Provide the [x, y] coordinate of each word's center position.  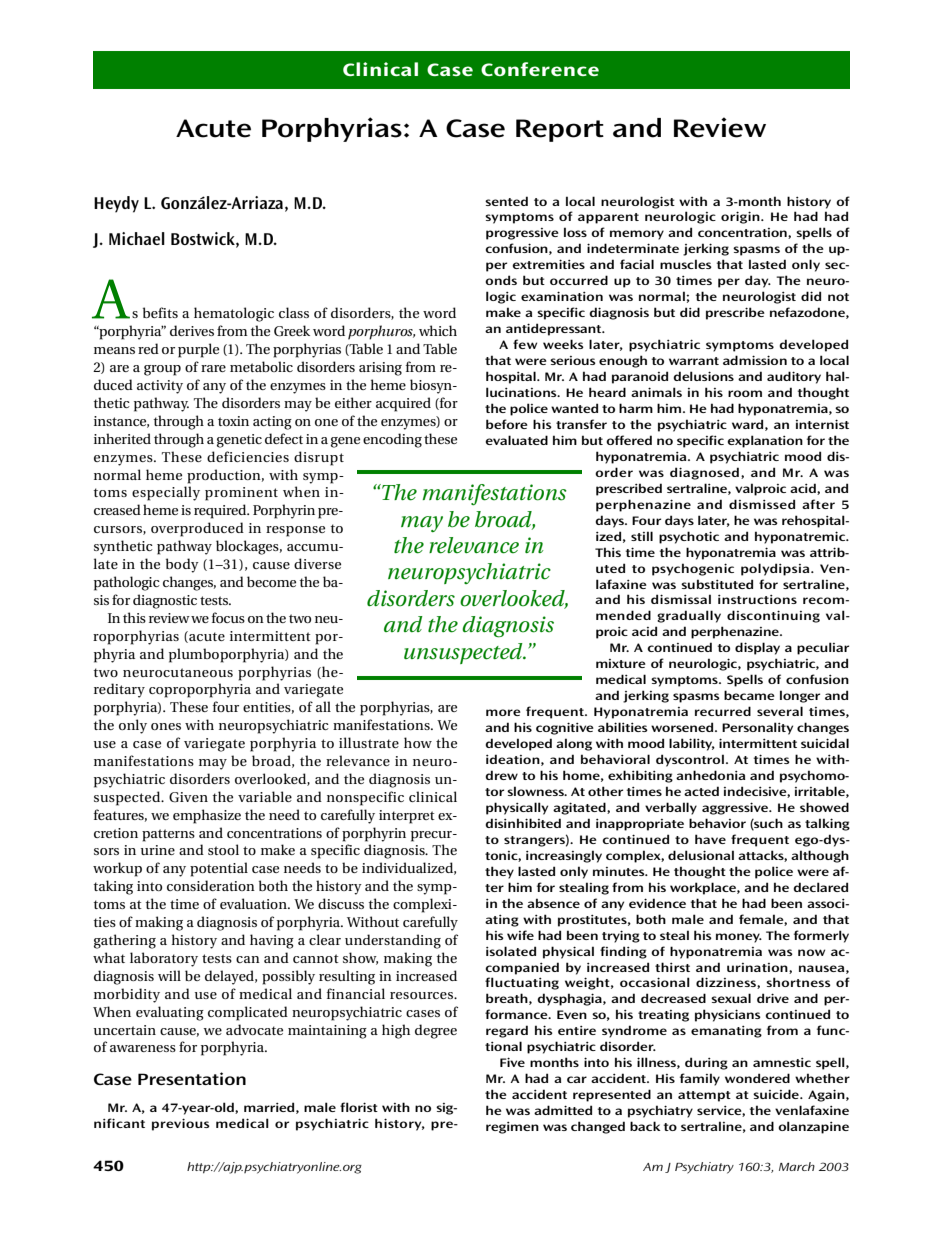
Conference [540, 69]
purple [198, 350]
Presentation [192, 1078]
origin [741, 217]
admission [755, 360]
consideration [211, 885]
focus [228, 617]
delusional [701, 855]
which [438, 330]
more [503, 712]
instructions [757, 599]
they [499, 872]
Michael [137, 238]
